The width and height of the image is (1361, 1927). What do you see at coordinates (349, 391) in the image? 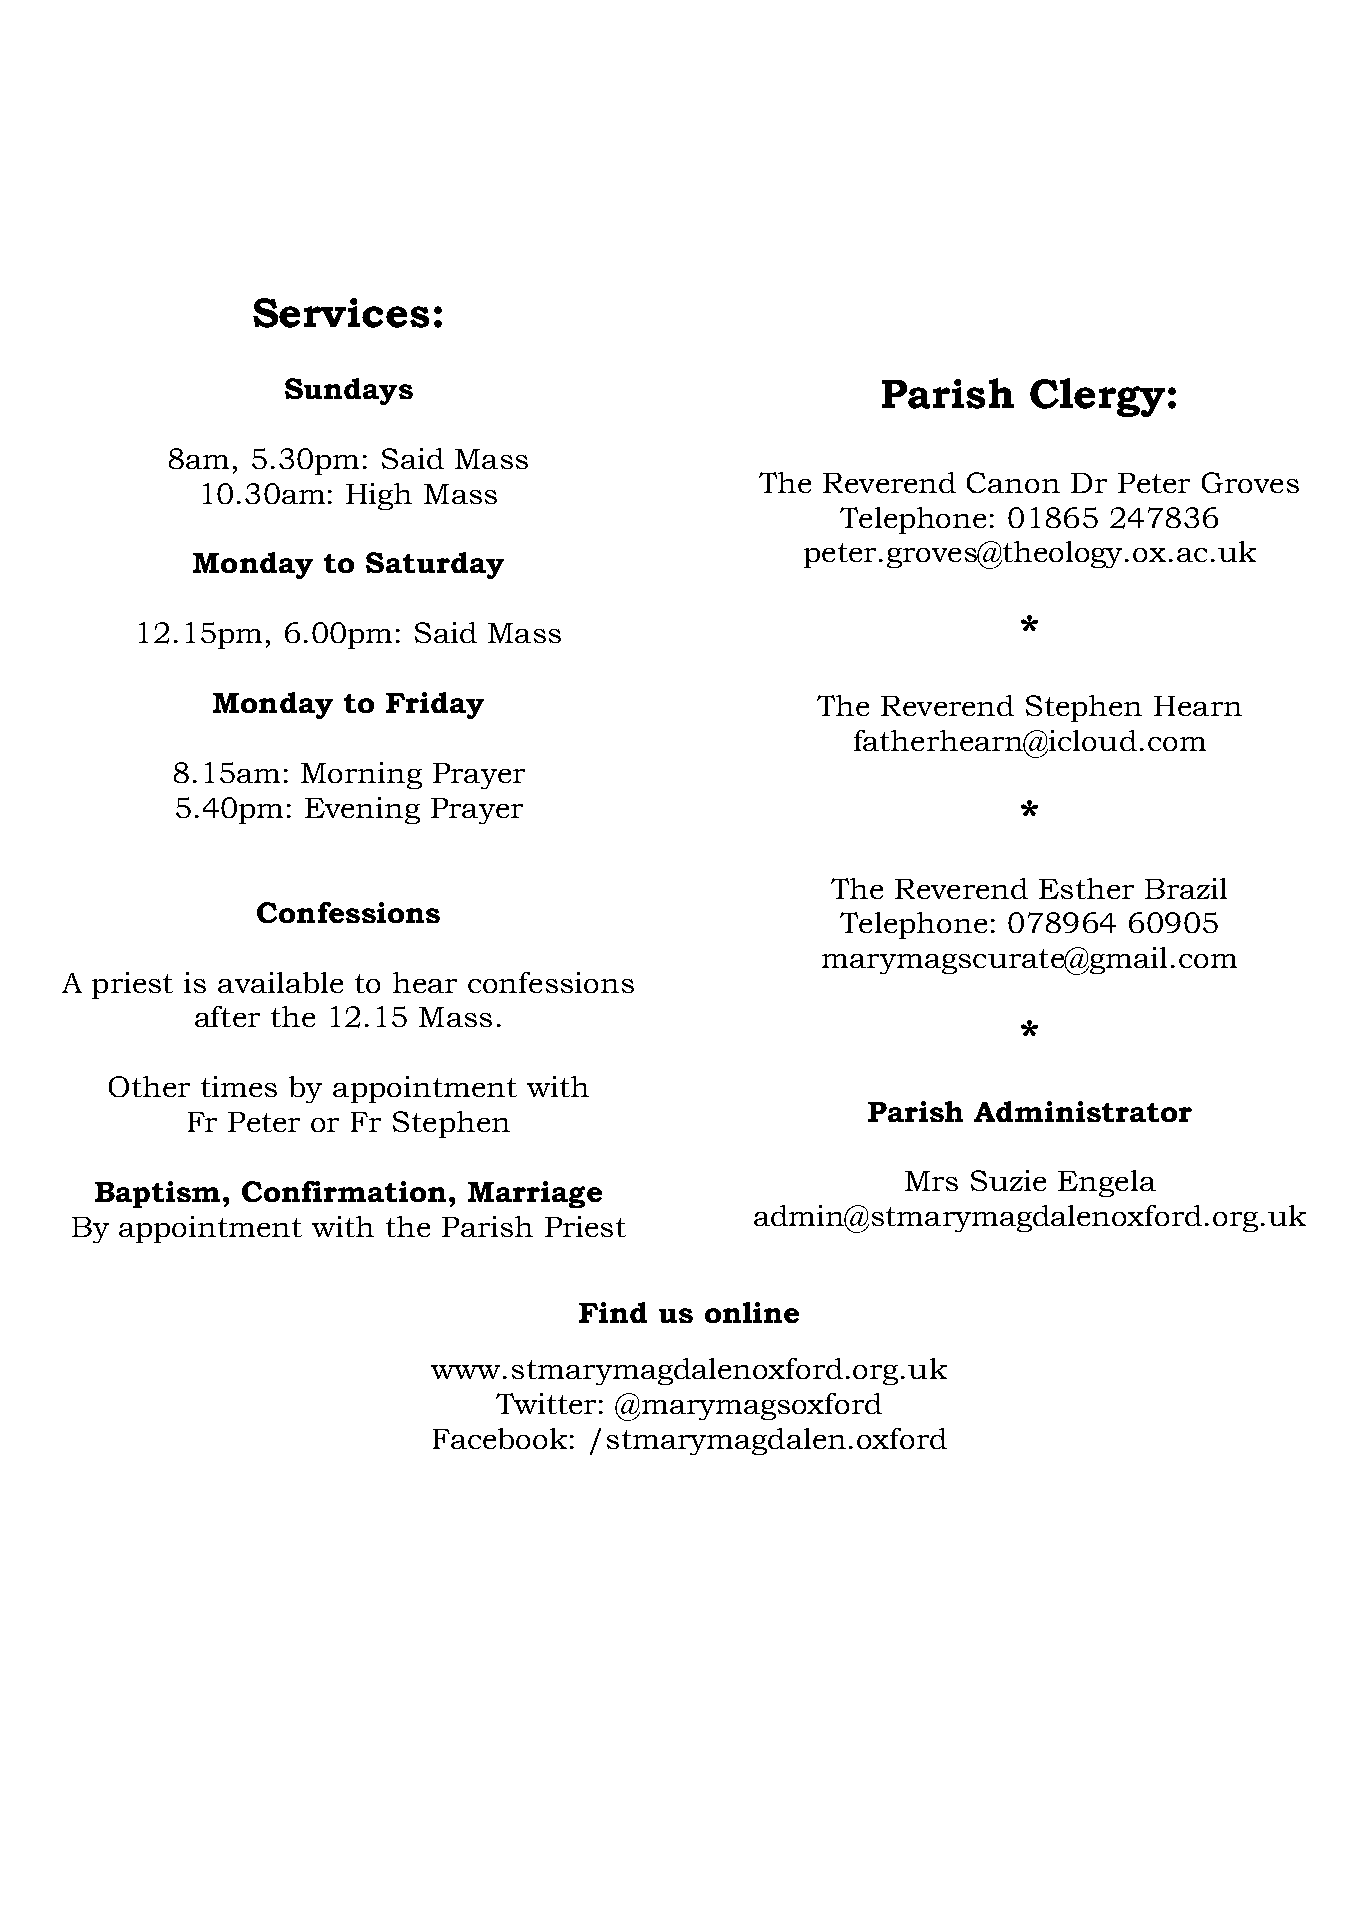
I see `Sundays` at bounding box center [349, 391].
